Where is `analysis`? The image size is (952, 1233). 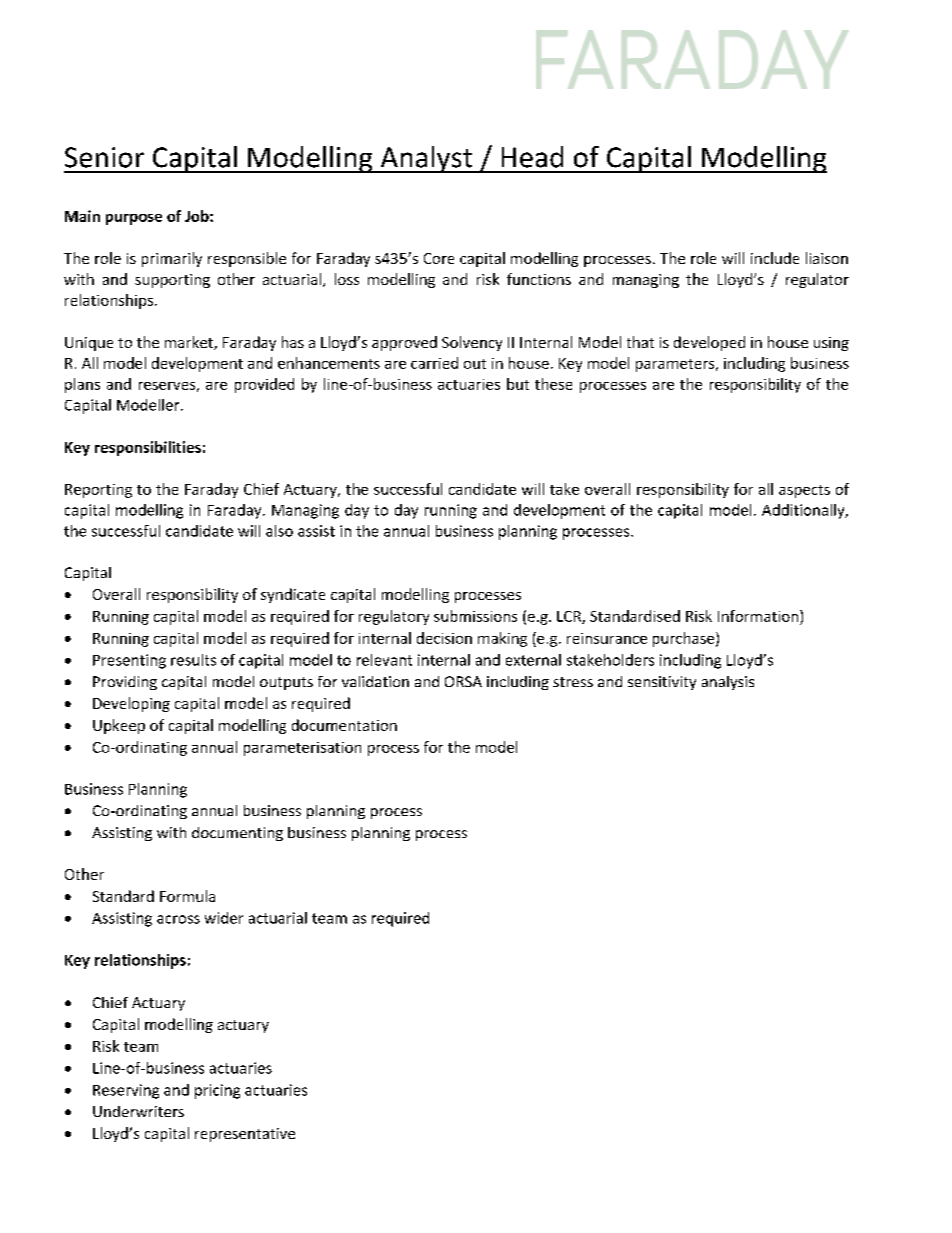 analysis is located at coordinates (728, 683).
